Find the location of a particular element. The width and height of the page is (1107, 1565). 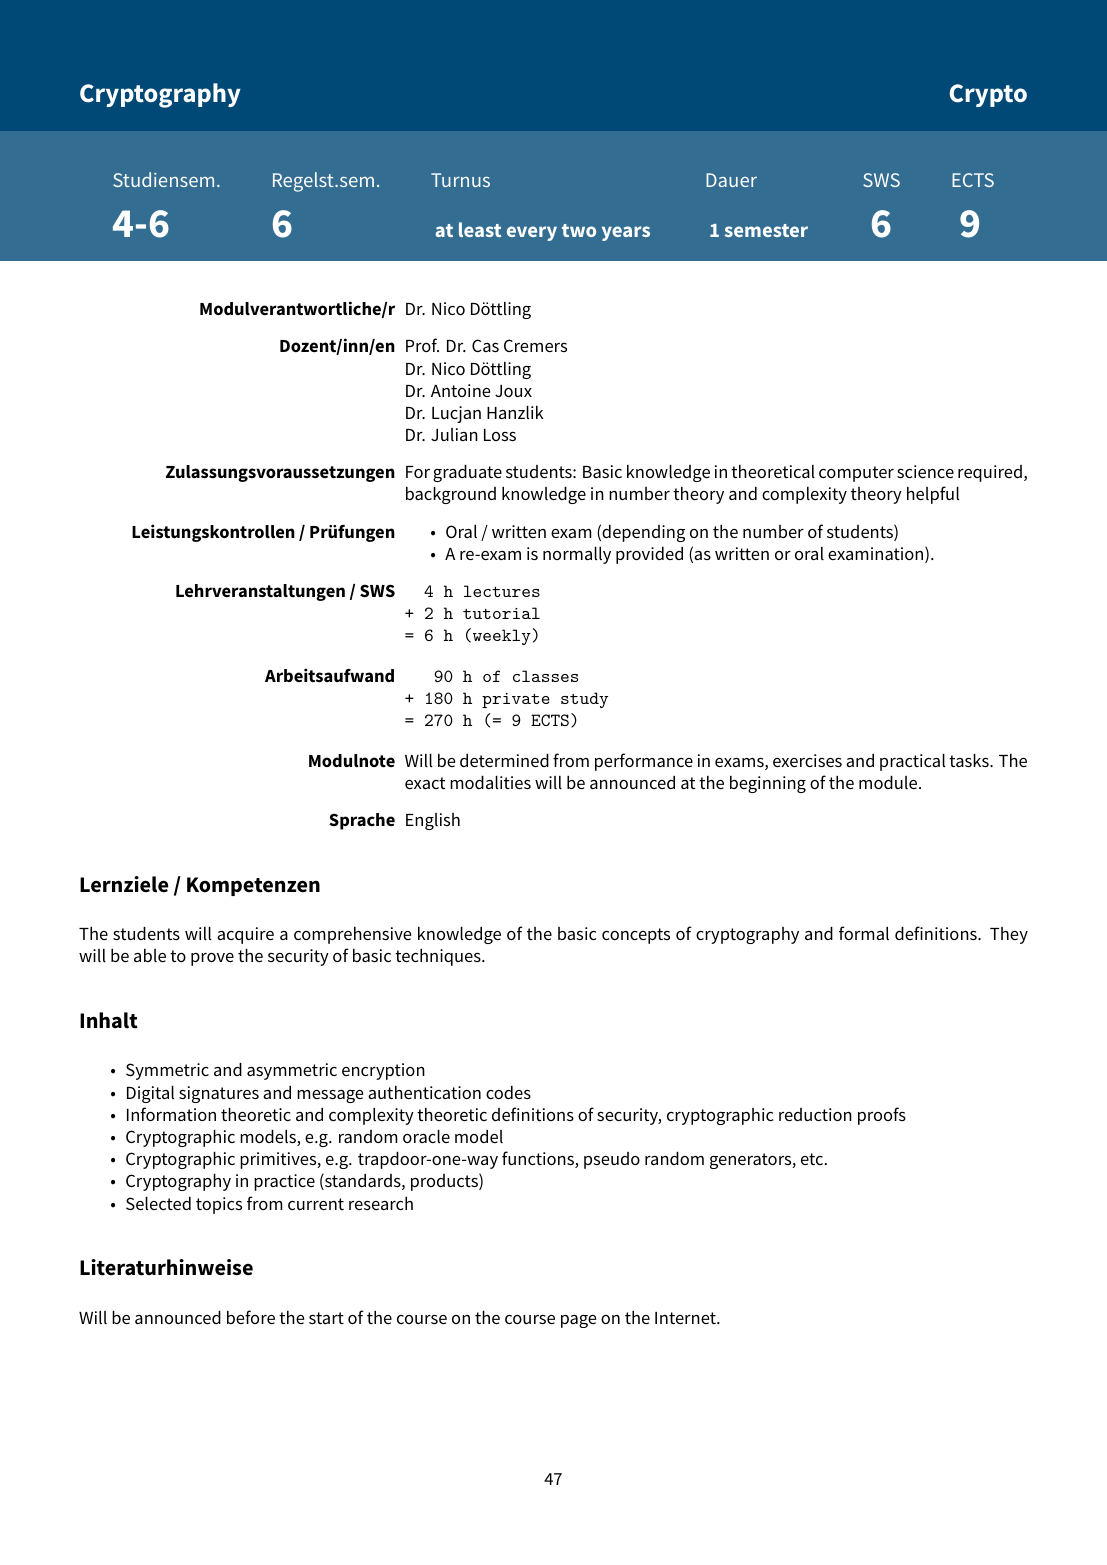

determined is located at coordinates (504, 760).
